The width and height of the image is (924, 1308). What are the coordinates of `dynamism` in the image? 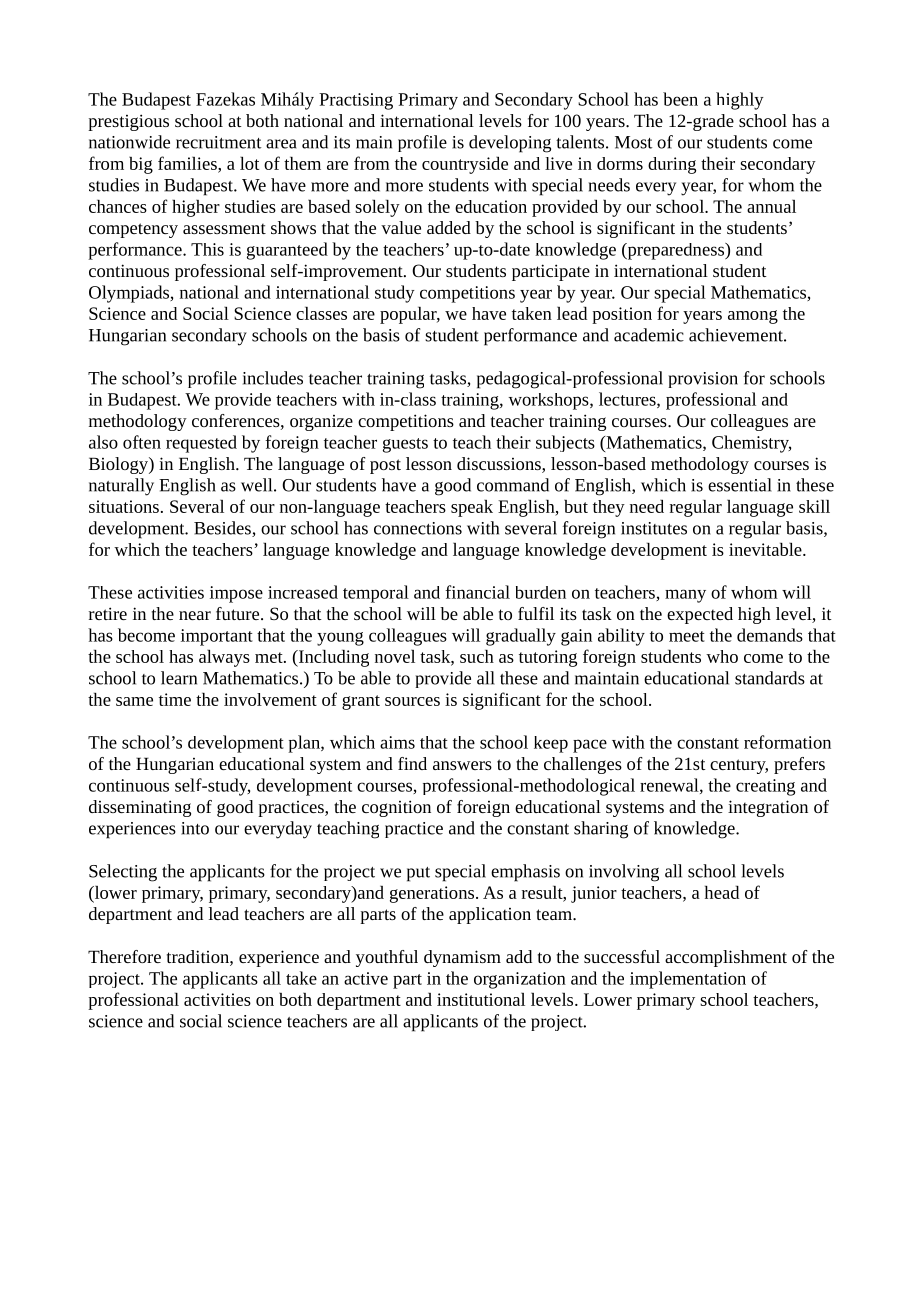 It's located at (462, 958).
